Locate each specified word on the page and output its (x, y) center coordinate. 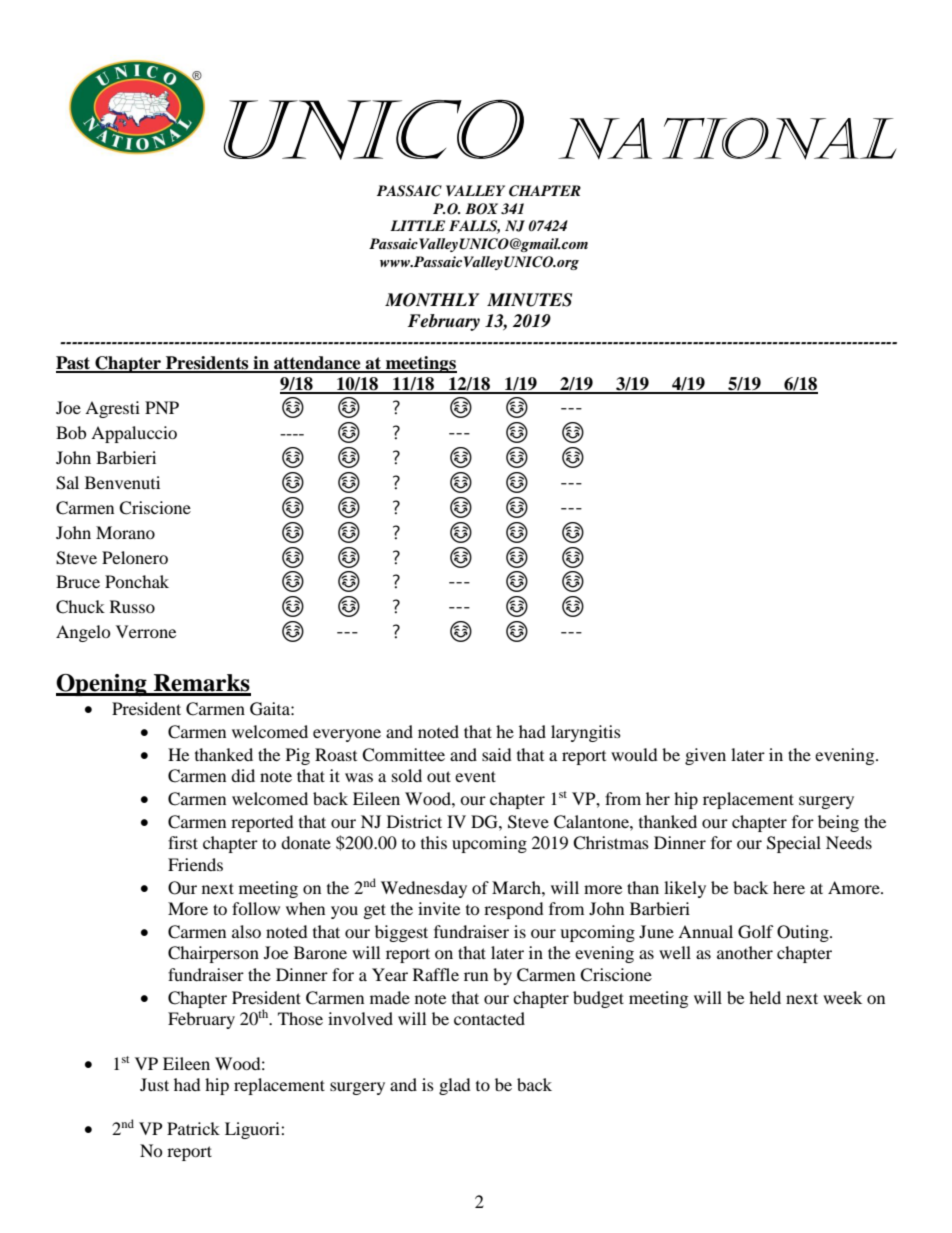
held (765, 997)
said (497, 754)
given (705, 756)
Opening (102, 685)
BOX (481, 209)
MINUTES (529, 300)
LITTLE (417, 225)
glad (455, 1086)
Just (154, 1084)
